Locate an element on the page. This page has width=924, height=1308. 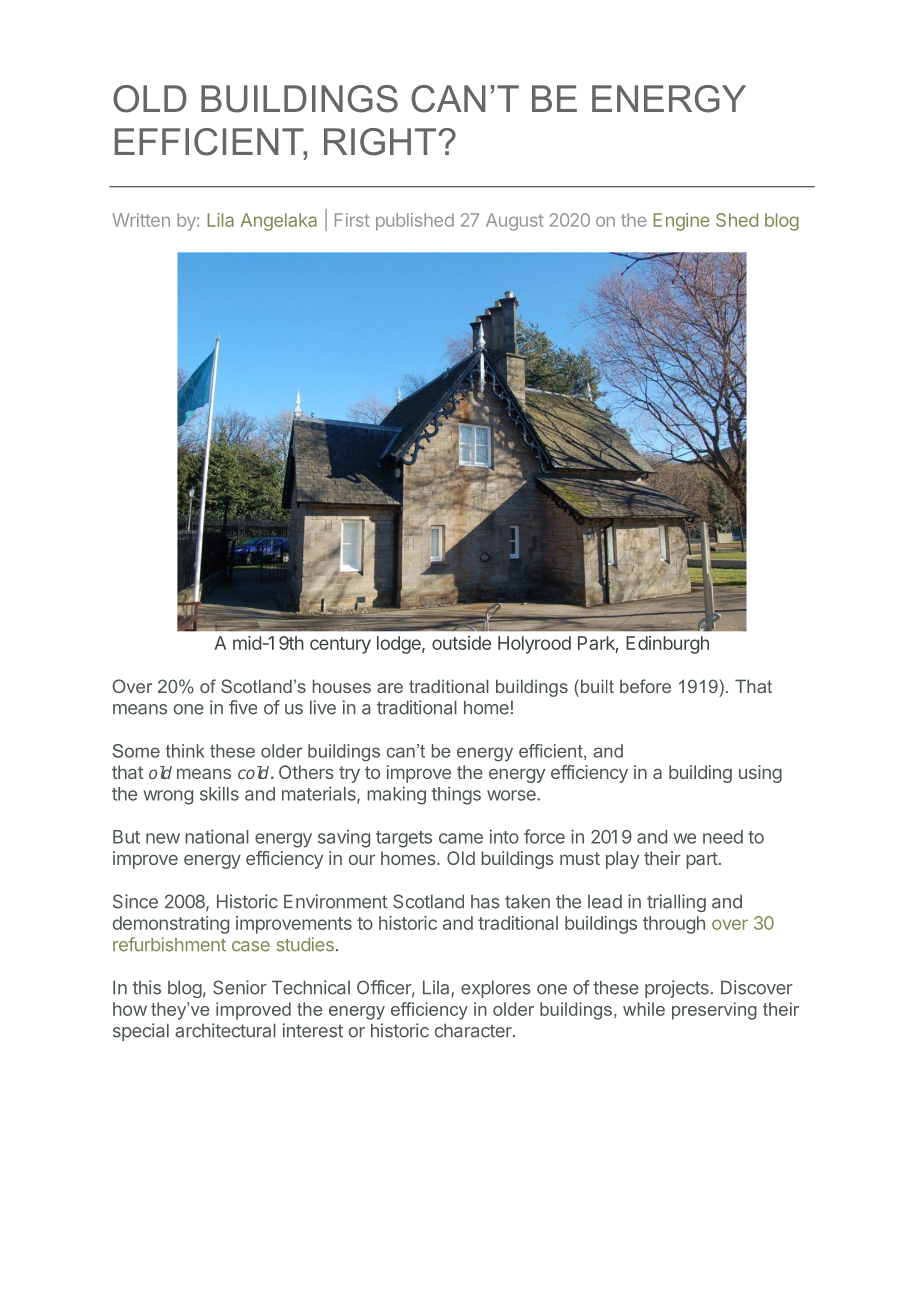
before is located at coordinates (645, 686).
